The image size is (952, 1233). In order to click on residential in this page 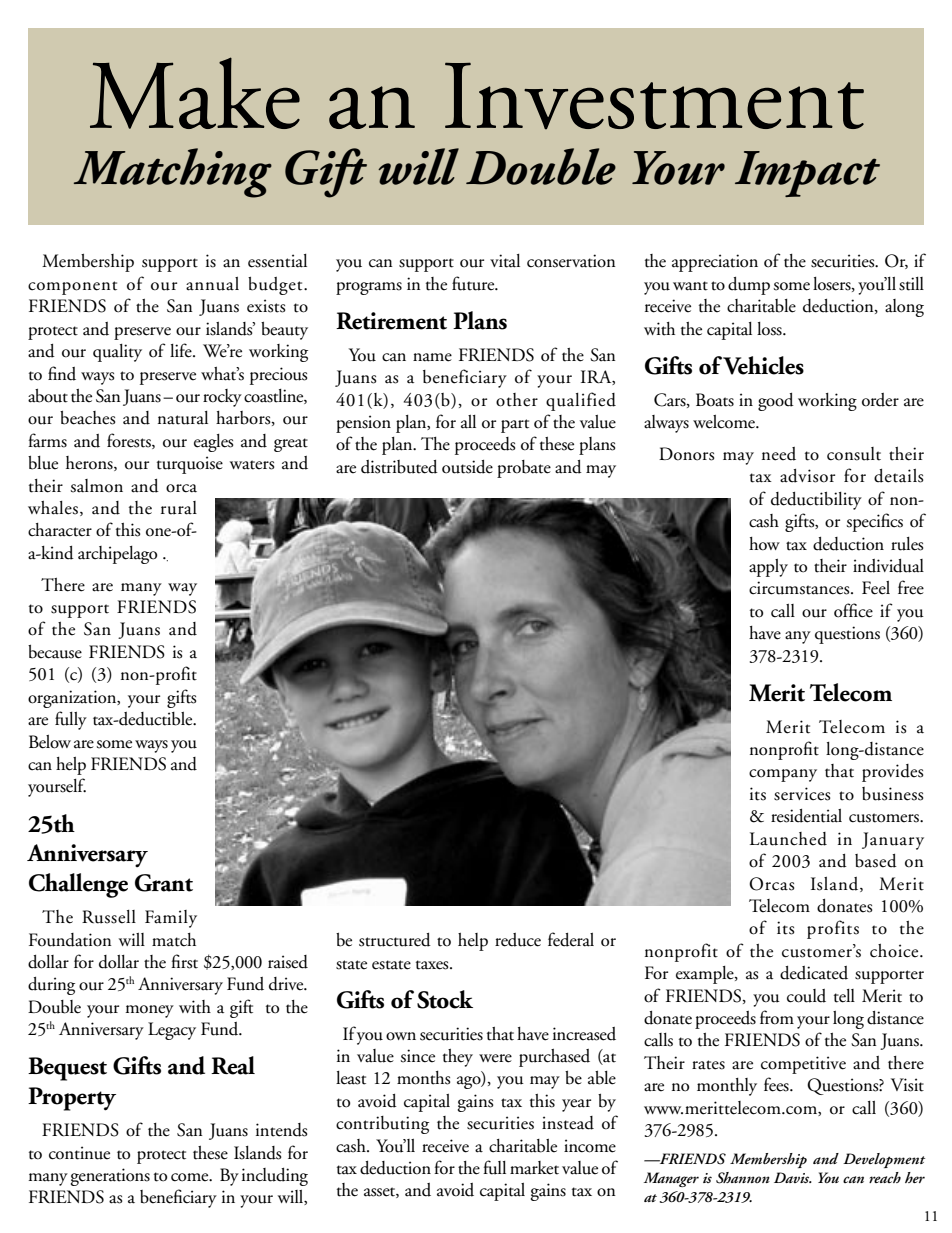, I will do `click(806, 816)`.
